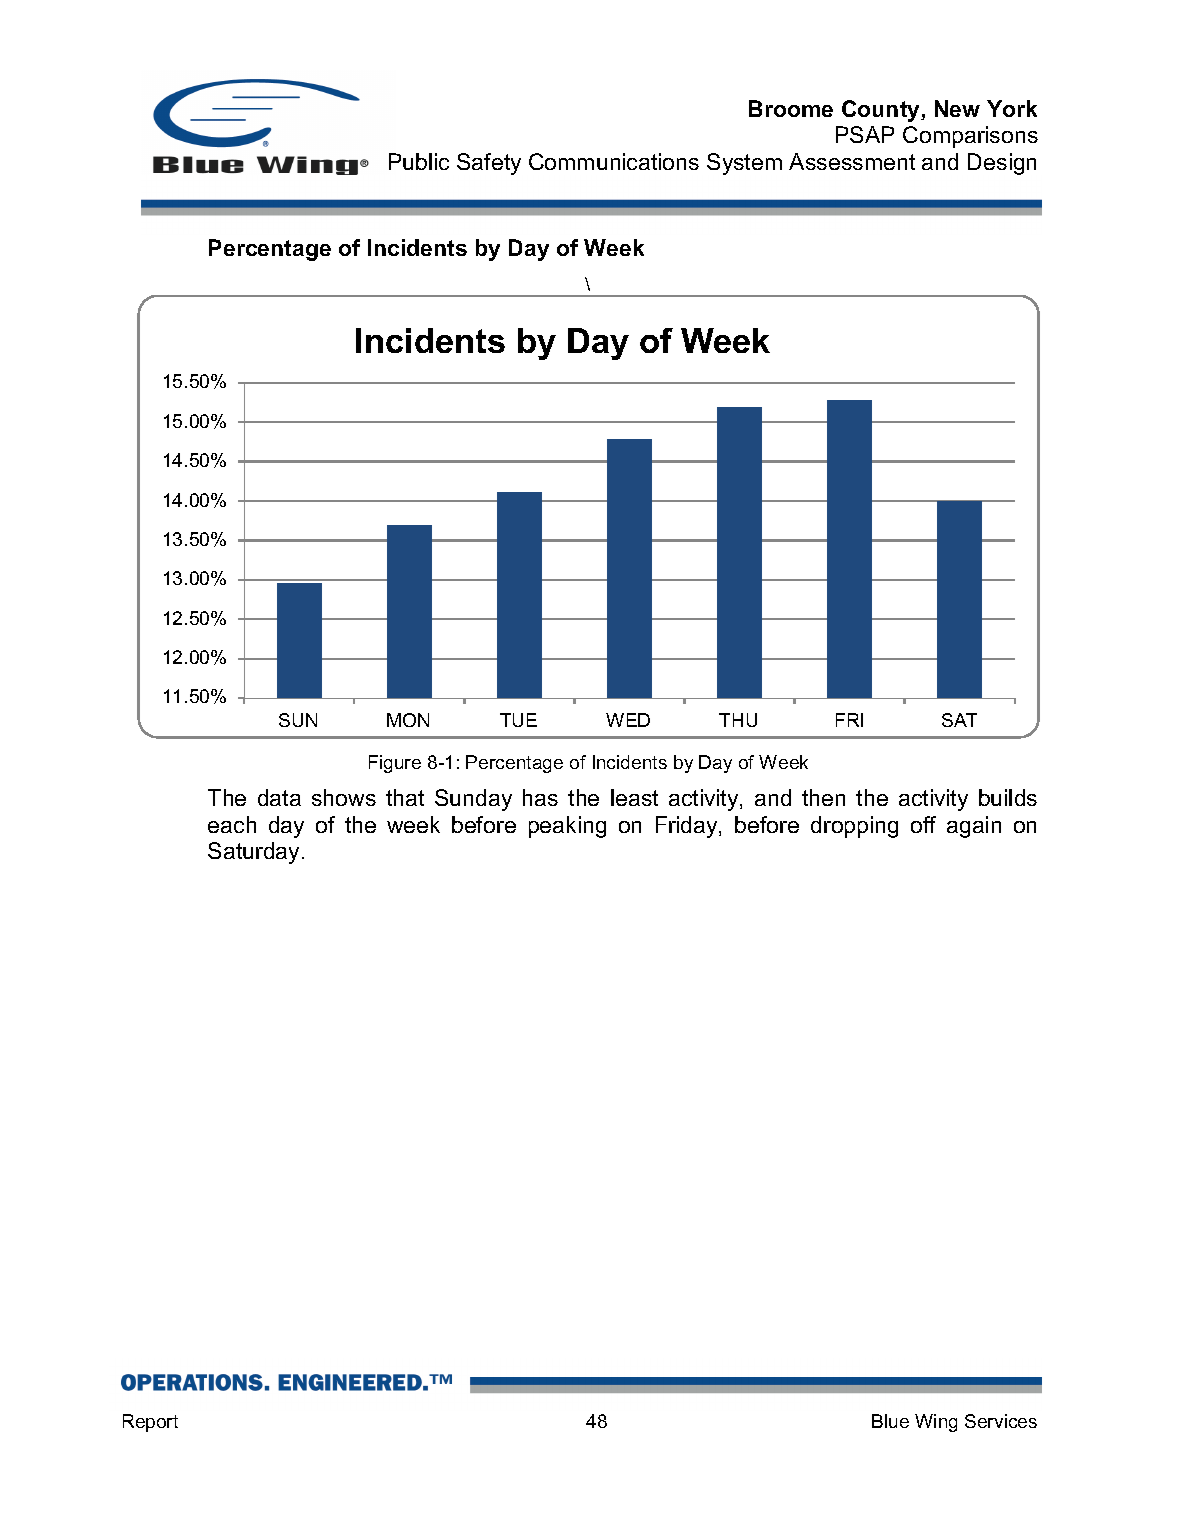 The width and height of the page is (1177, 1524). I want to click on dropping, so click(854, 827).
